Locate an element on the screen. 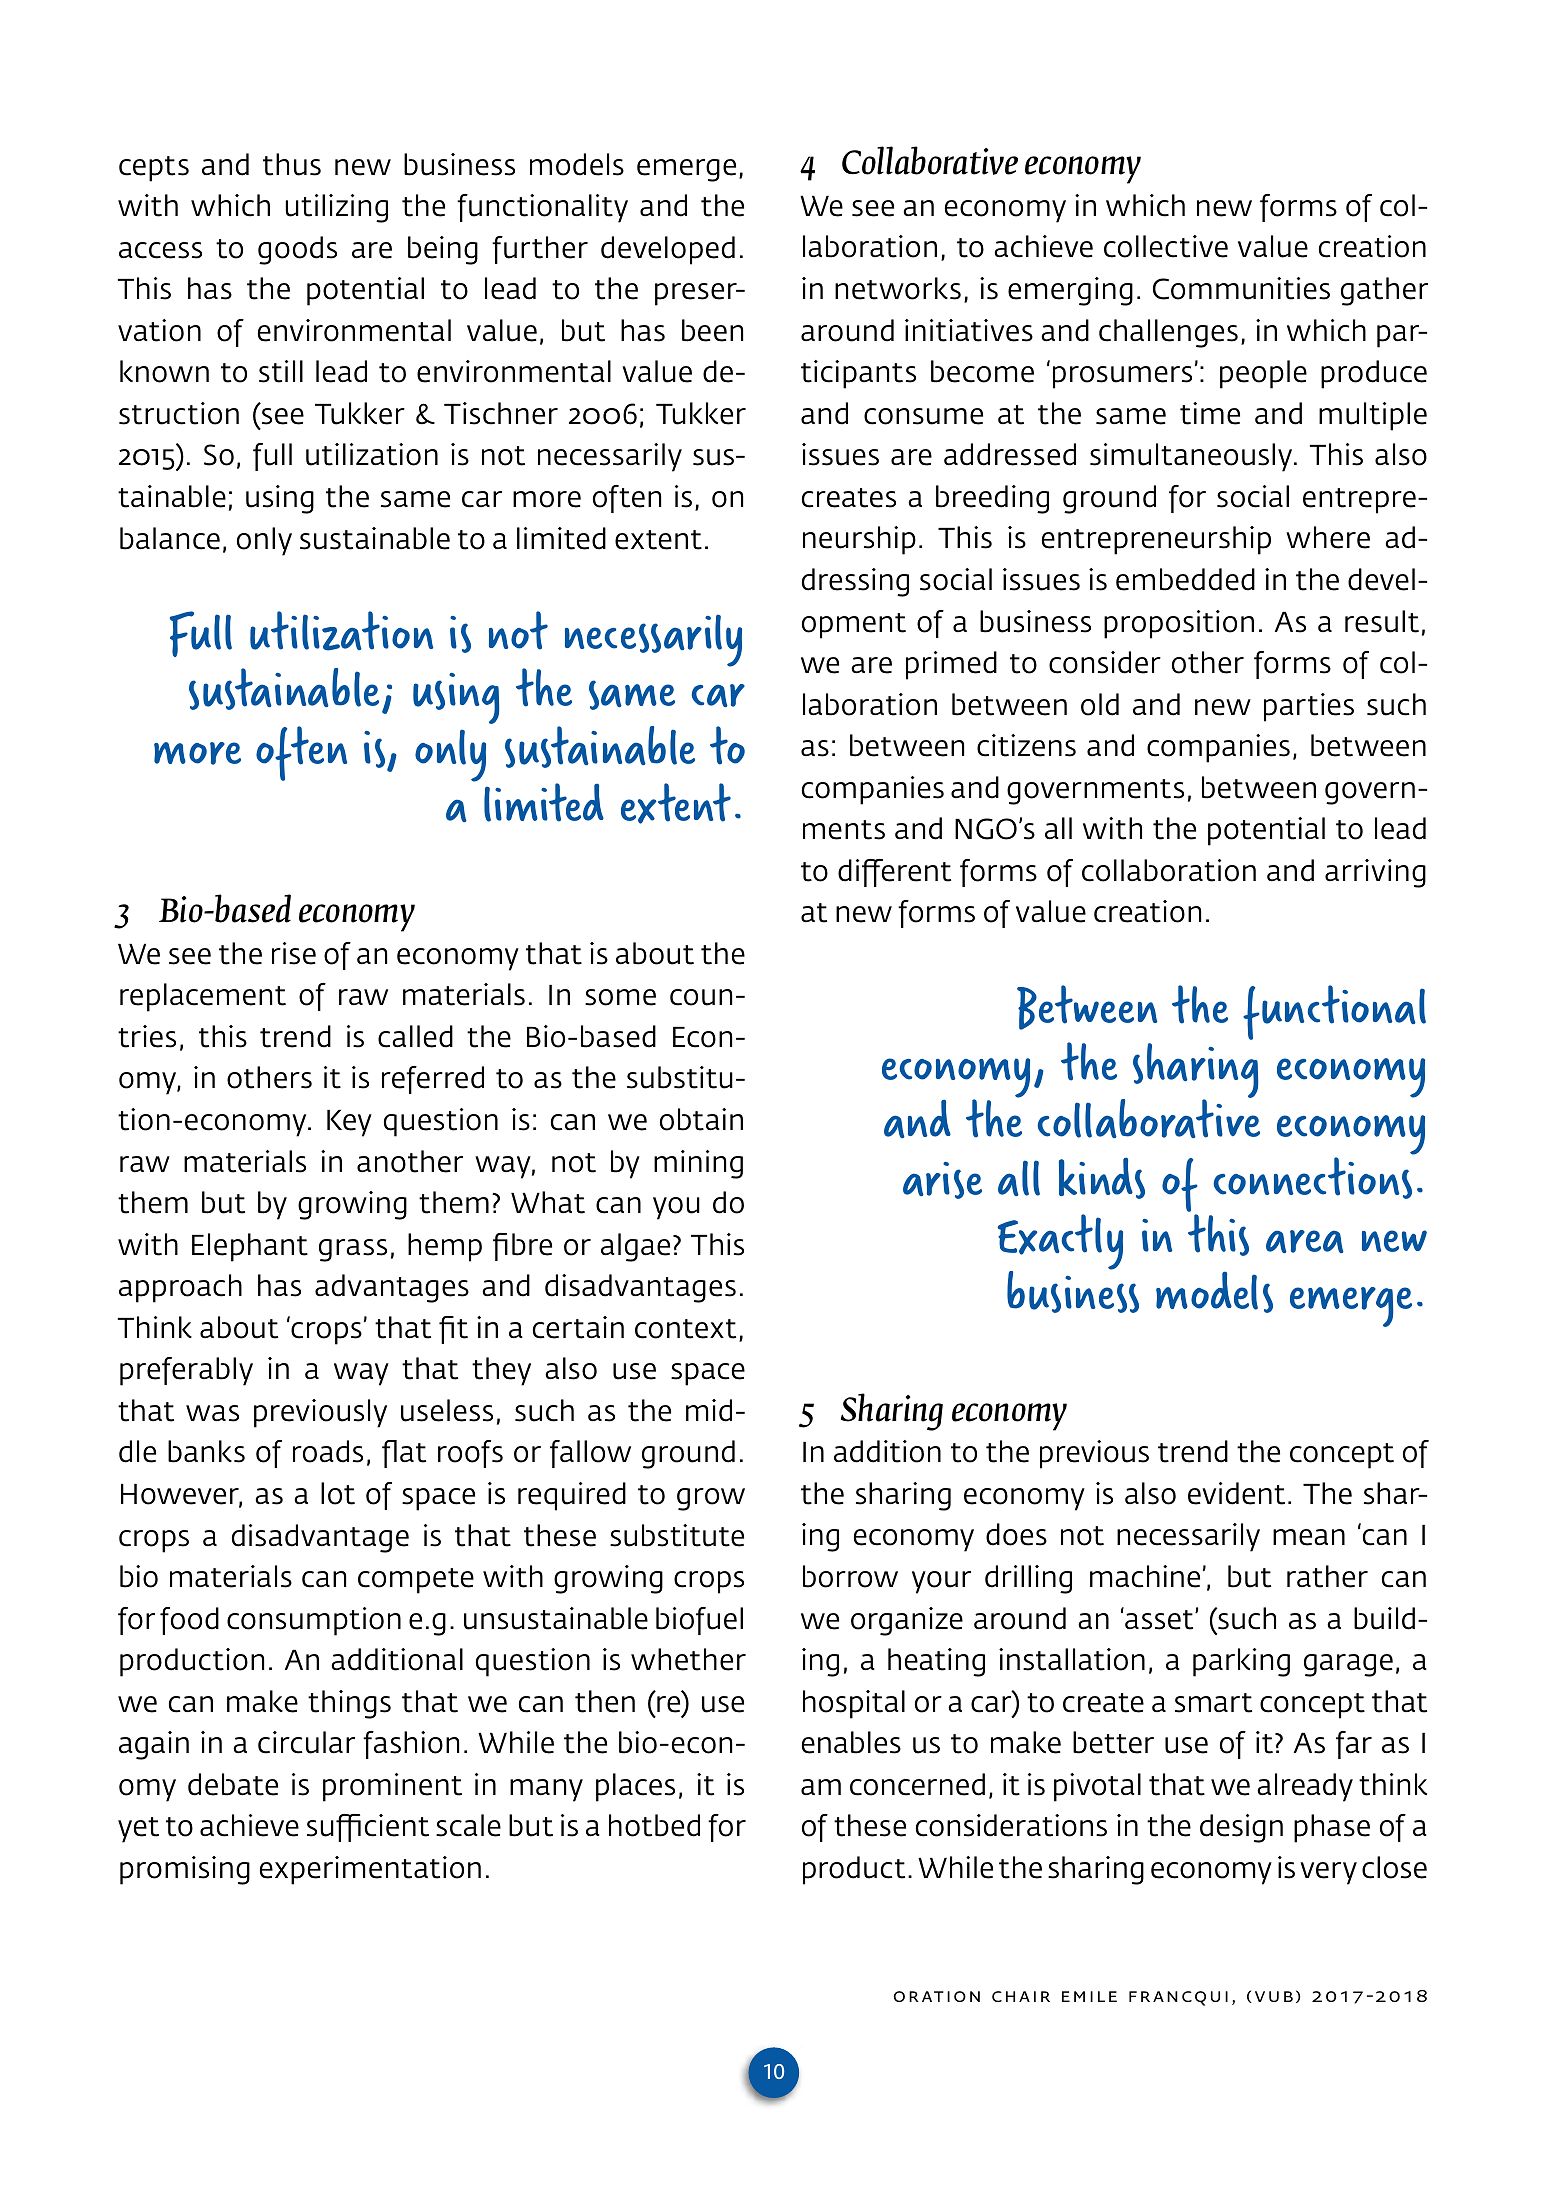  obtain is located at coordinates (701, 1119).
